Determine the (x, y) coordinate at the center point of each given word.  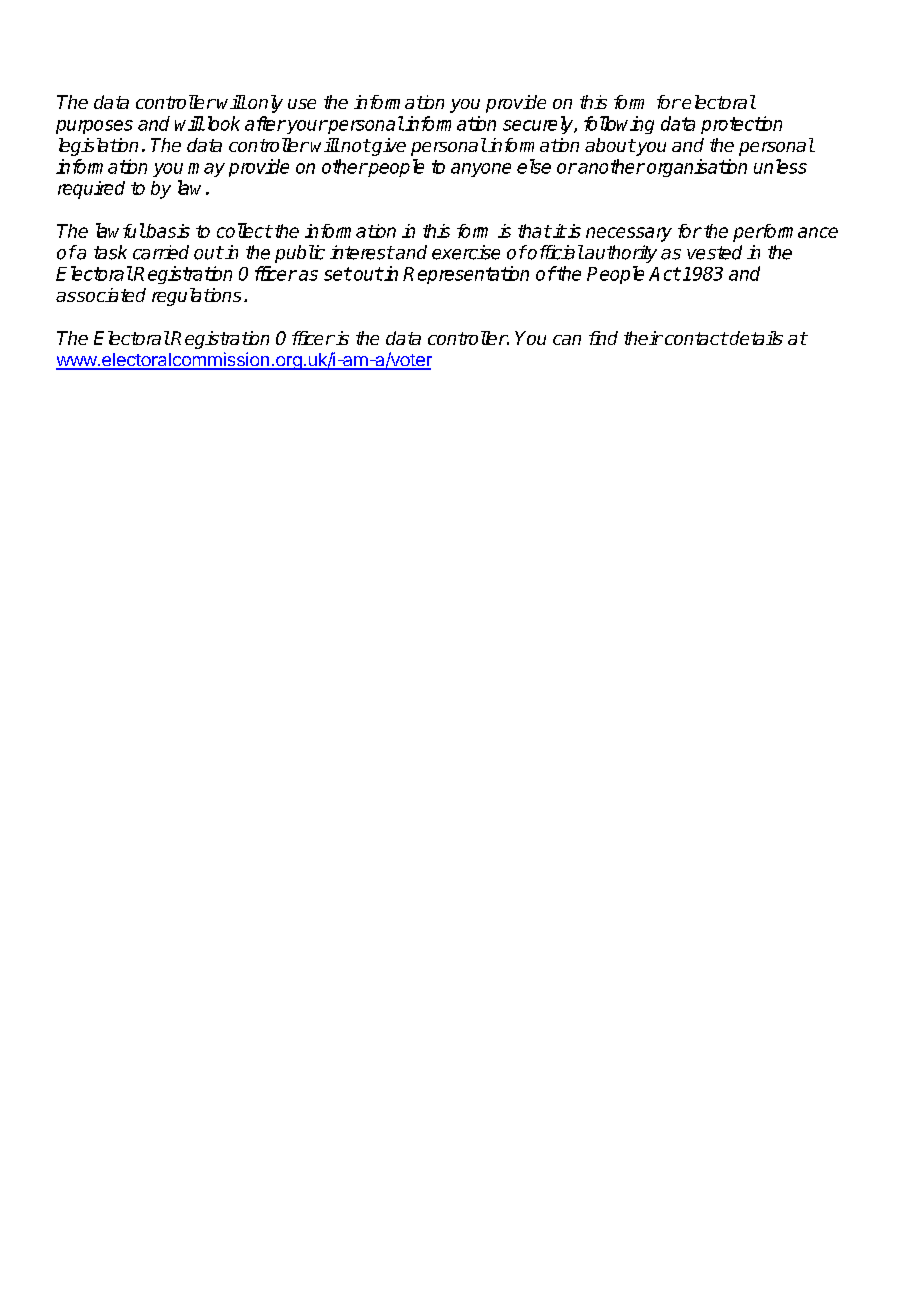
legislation (98, 147)
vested (714, 252)
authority (620, 254)
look (222, 123)
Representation (466, 275)
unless (780, 166)
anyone (481, 170)
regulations (196, 297)
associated (101, 295)
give (388, 147)
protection (741, 125)
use (302, 104)
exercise (466, 252)
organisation (697, 168)
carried (161, 252)
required (91, 190)
